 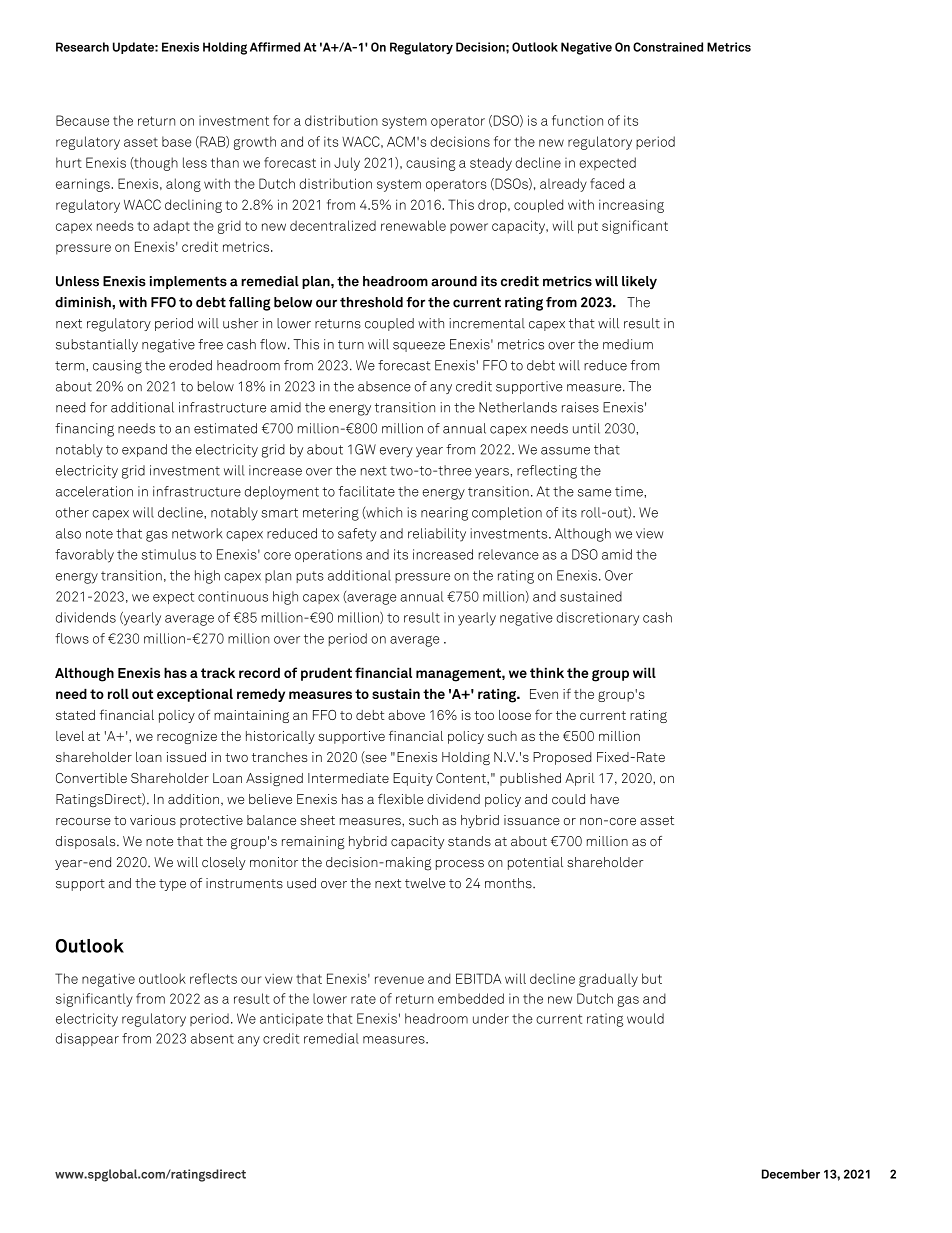 What do you see at coordinates (491, 1018) in the screenshot?
I see `under` at bounding box center [491, 1018].
